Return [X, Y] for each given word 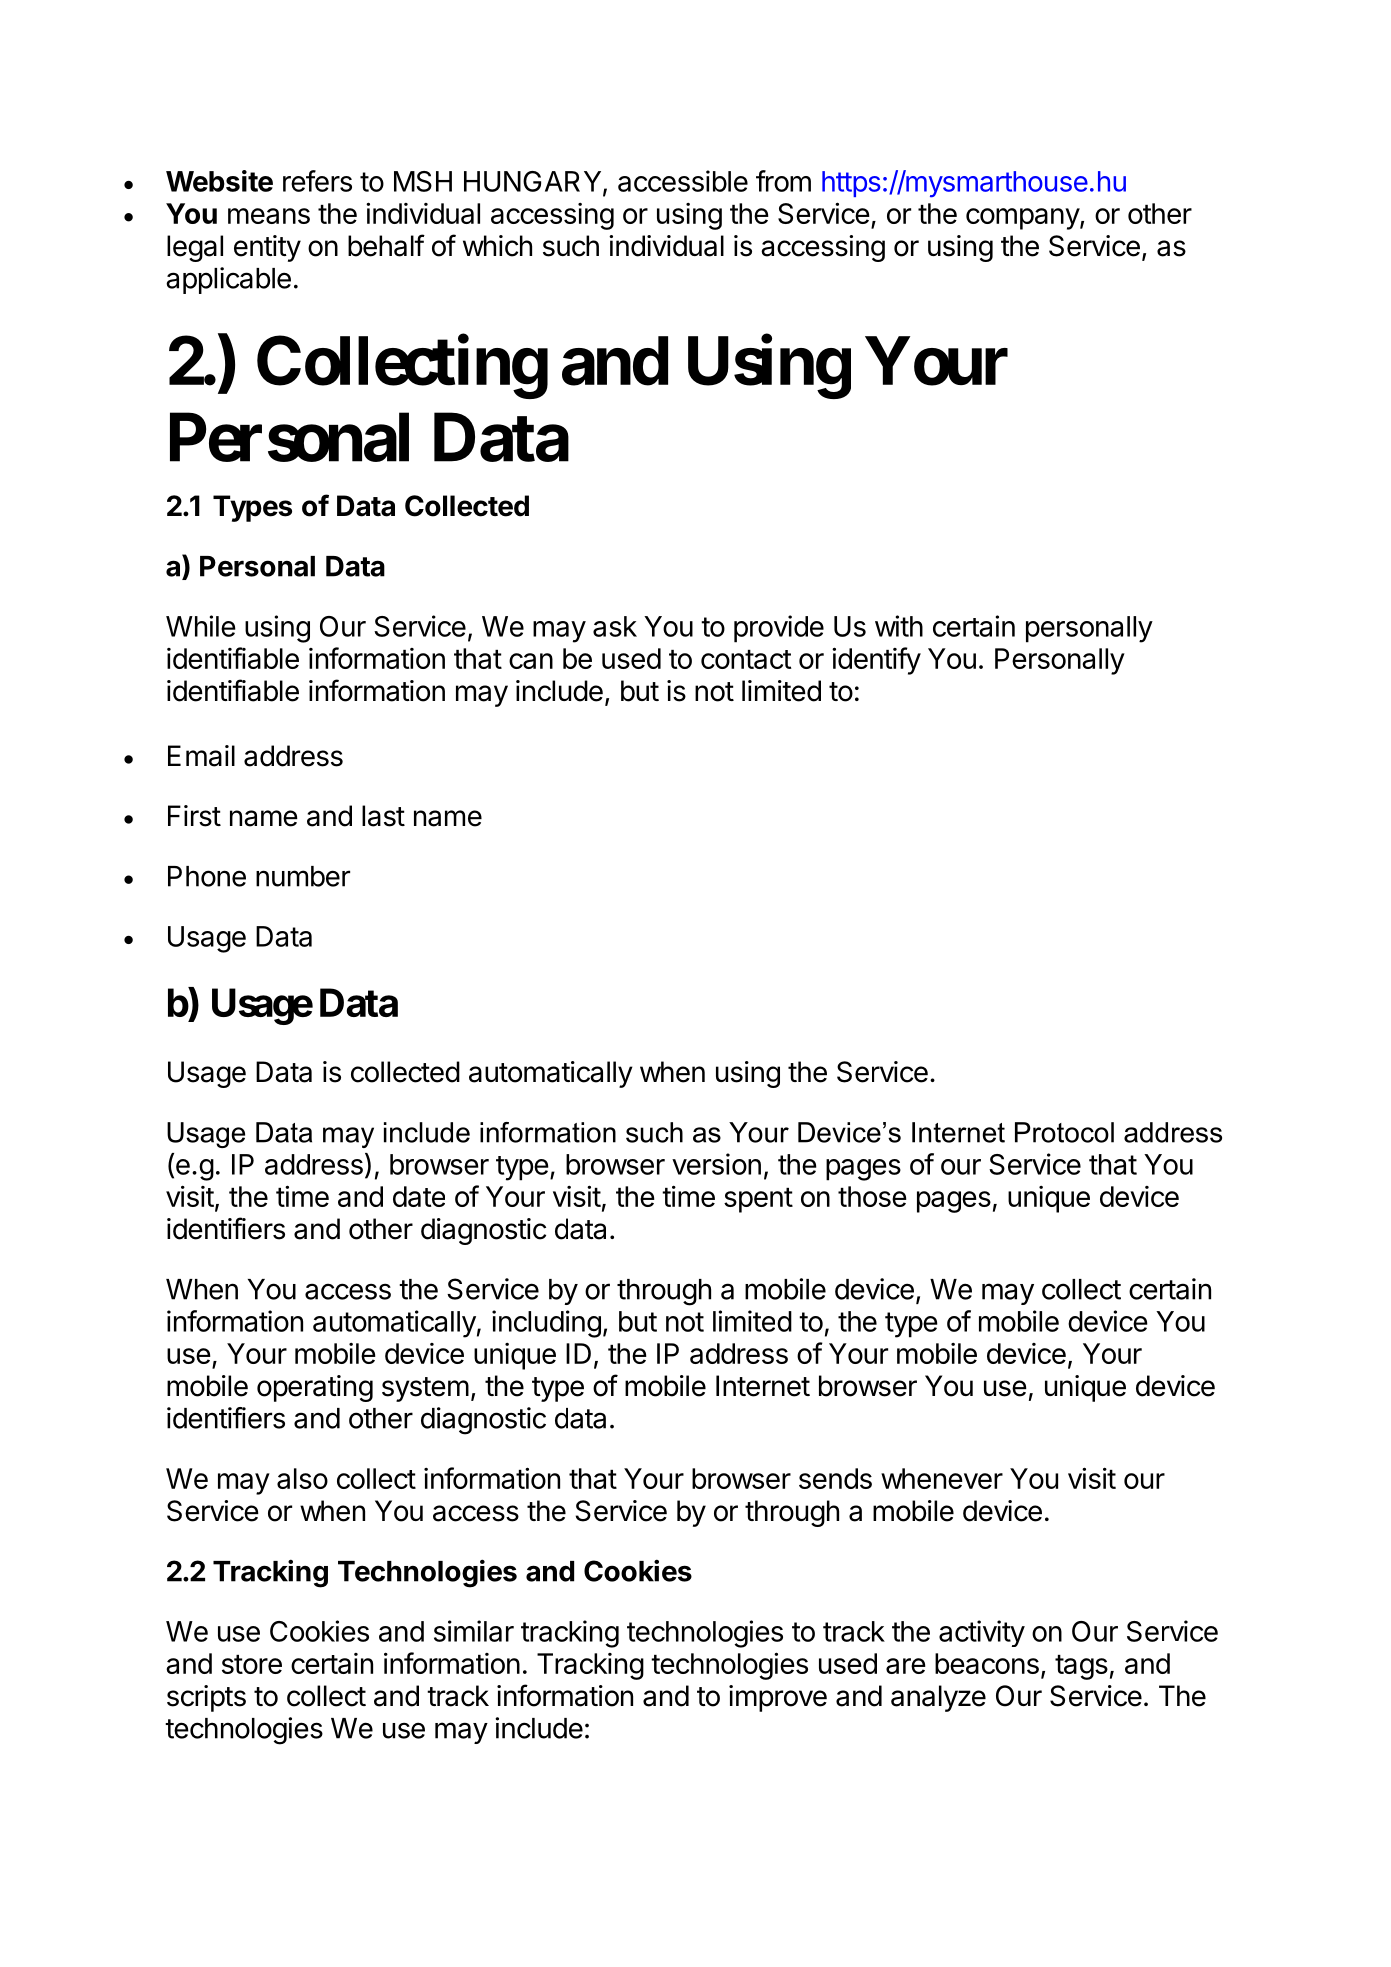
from [783, 181]
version [716, 1164]
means [269, 216]
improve [778, 1698]
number [303, 876]
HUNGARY [534, 182]
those [872, 1196]
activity [982, 1633]
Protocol [1064, 1132]
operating [315, 1388]
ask [615, 626]
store [252, 1664]
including [546, 1324]
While [201, 626]
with [899, 626]
